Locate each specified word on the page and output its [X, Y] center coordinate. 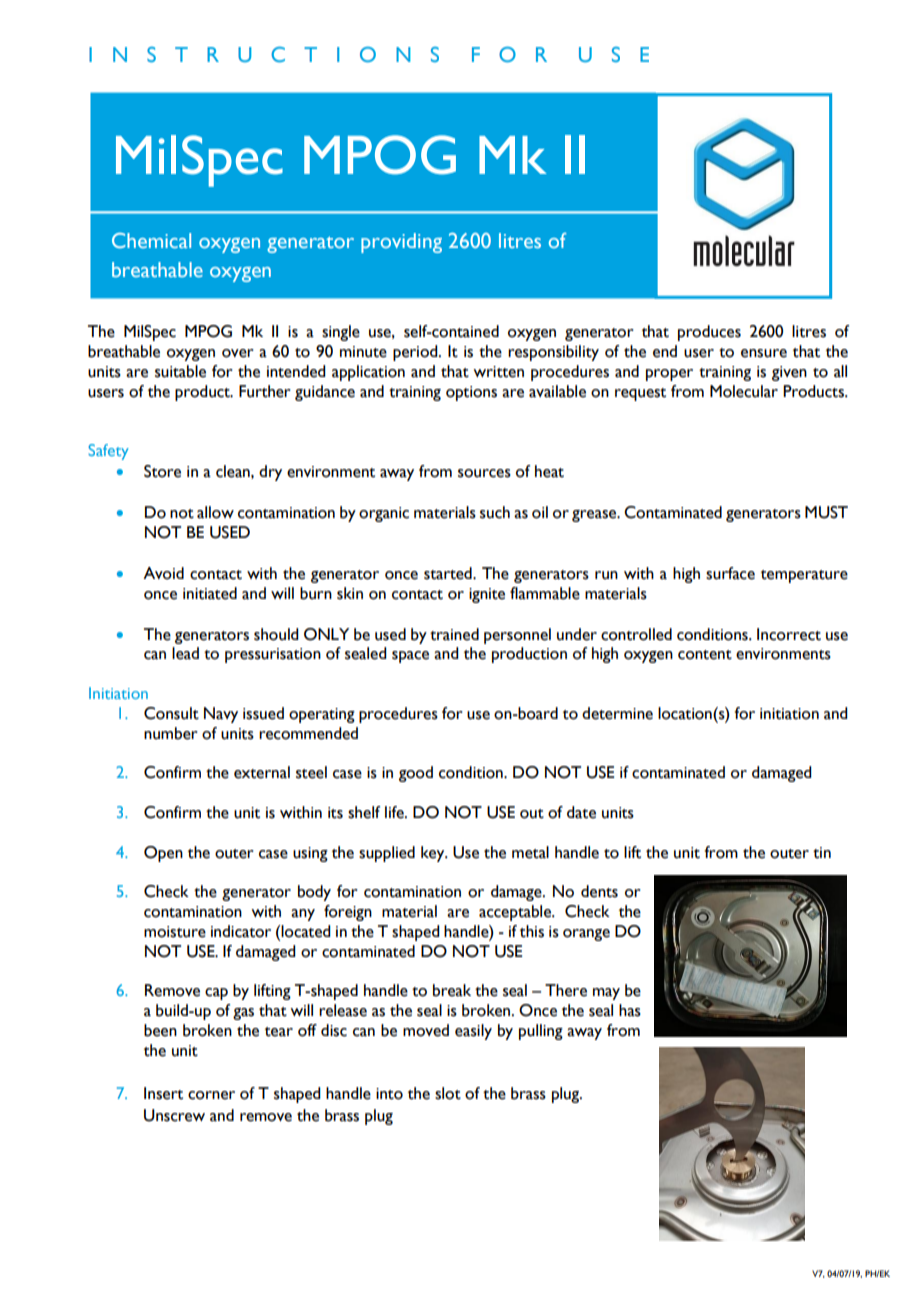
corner [211, 1095]
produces [709, 333]
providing [401, 243]
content [705, 655]
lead [185, 653]
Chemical [151, 240]
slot [448, 1093]
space [410, 657]
